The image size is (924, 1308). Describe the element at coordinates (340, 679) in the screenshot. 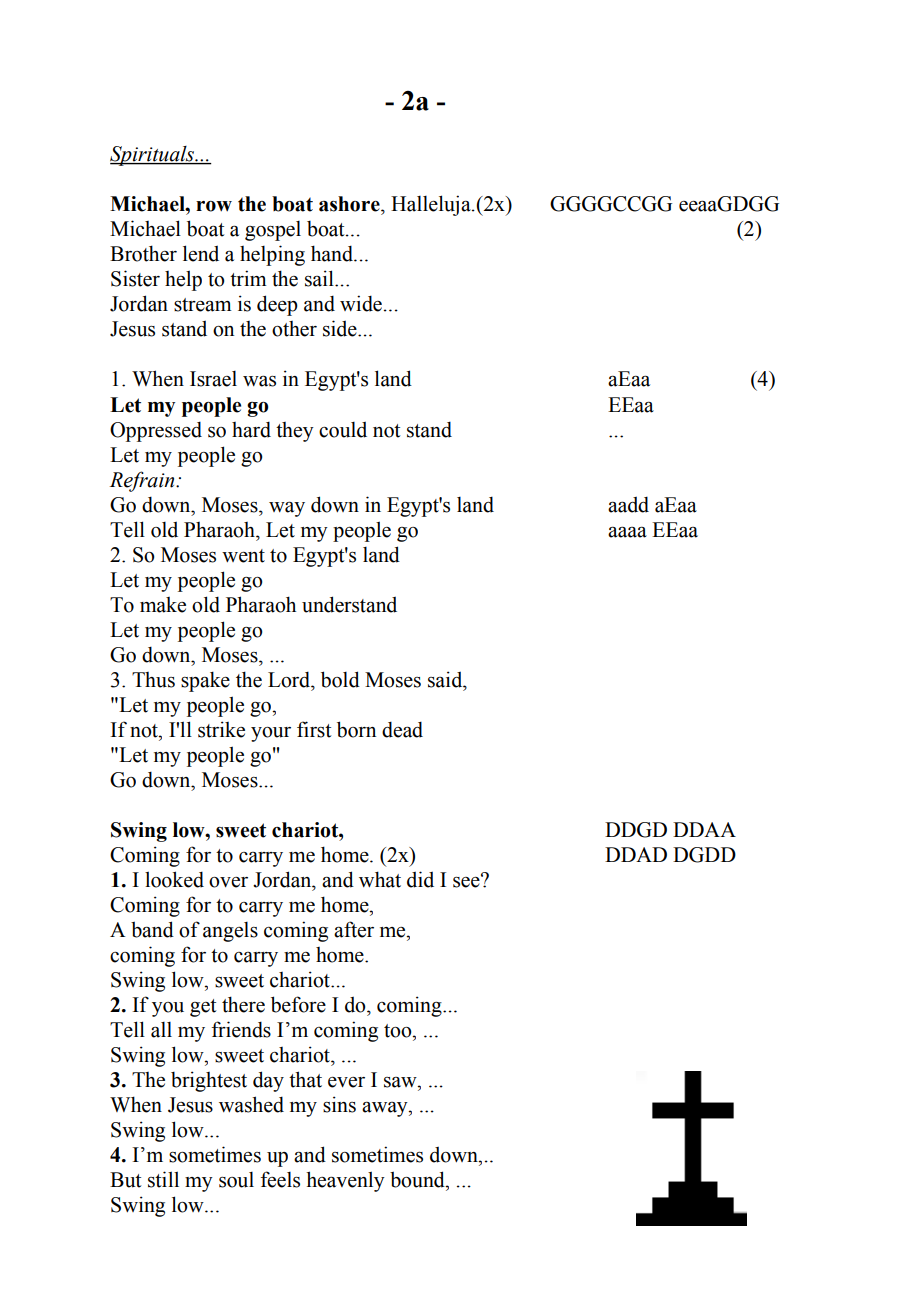

I see `bold` at that location.
